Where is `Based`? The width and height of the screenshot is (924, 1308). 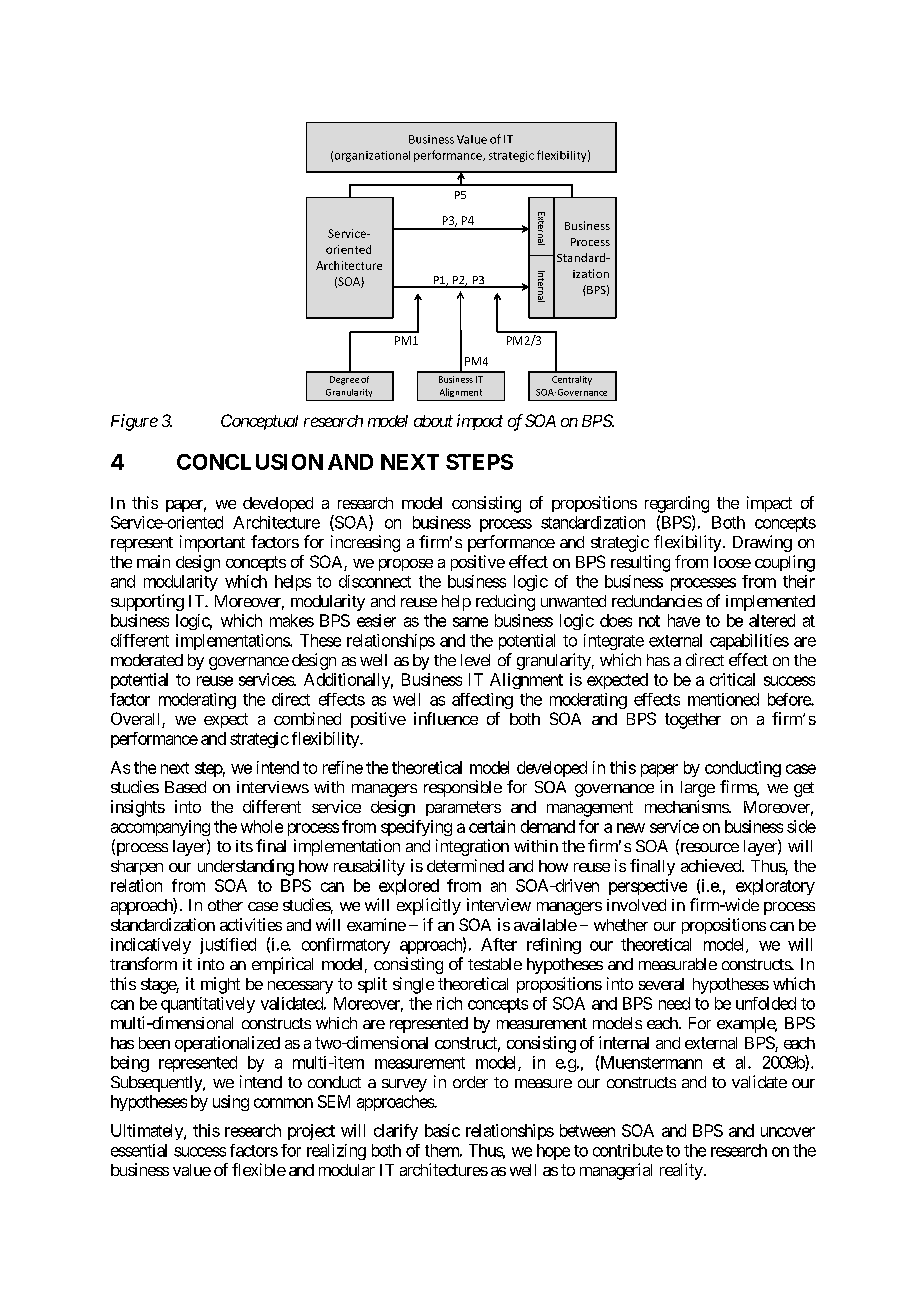 Based is located at coordinates (185, 787).
